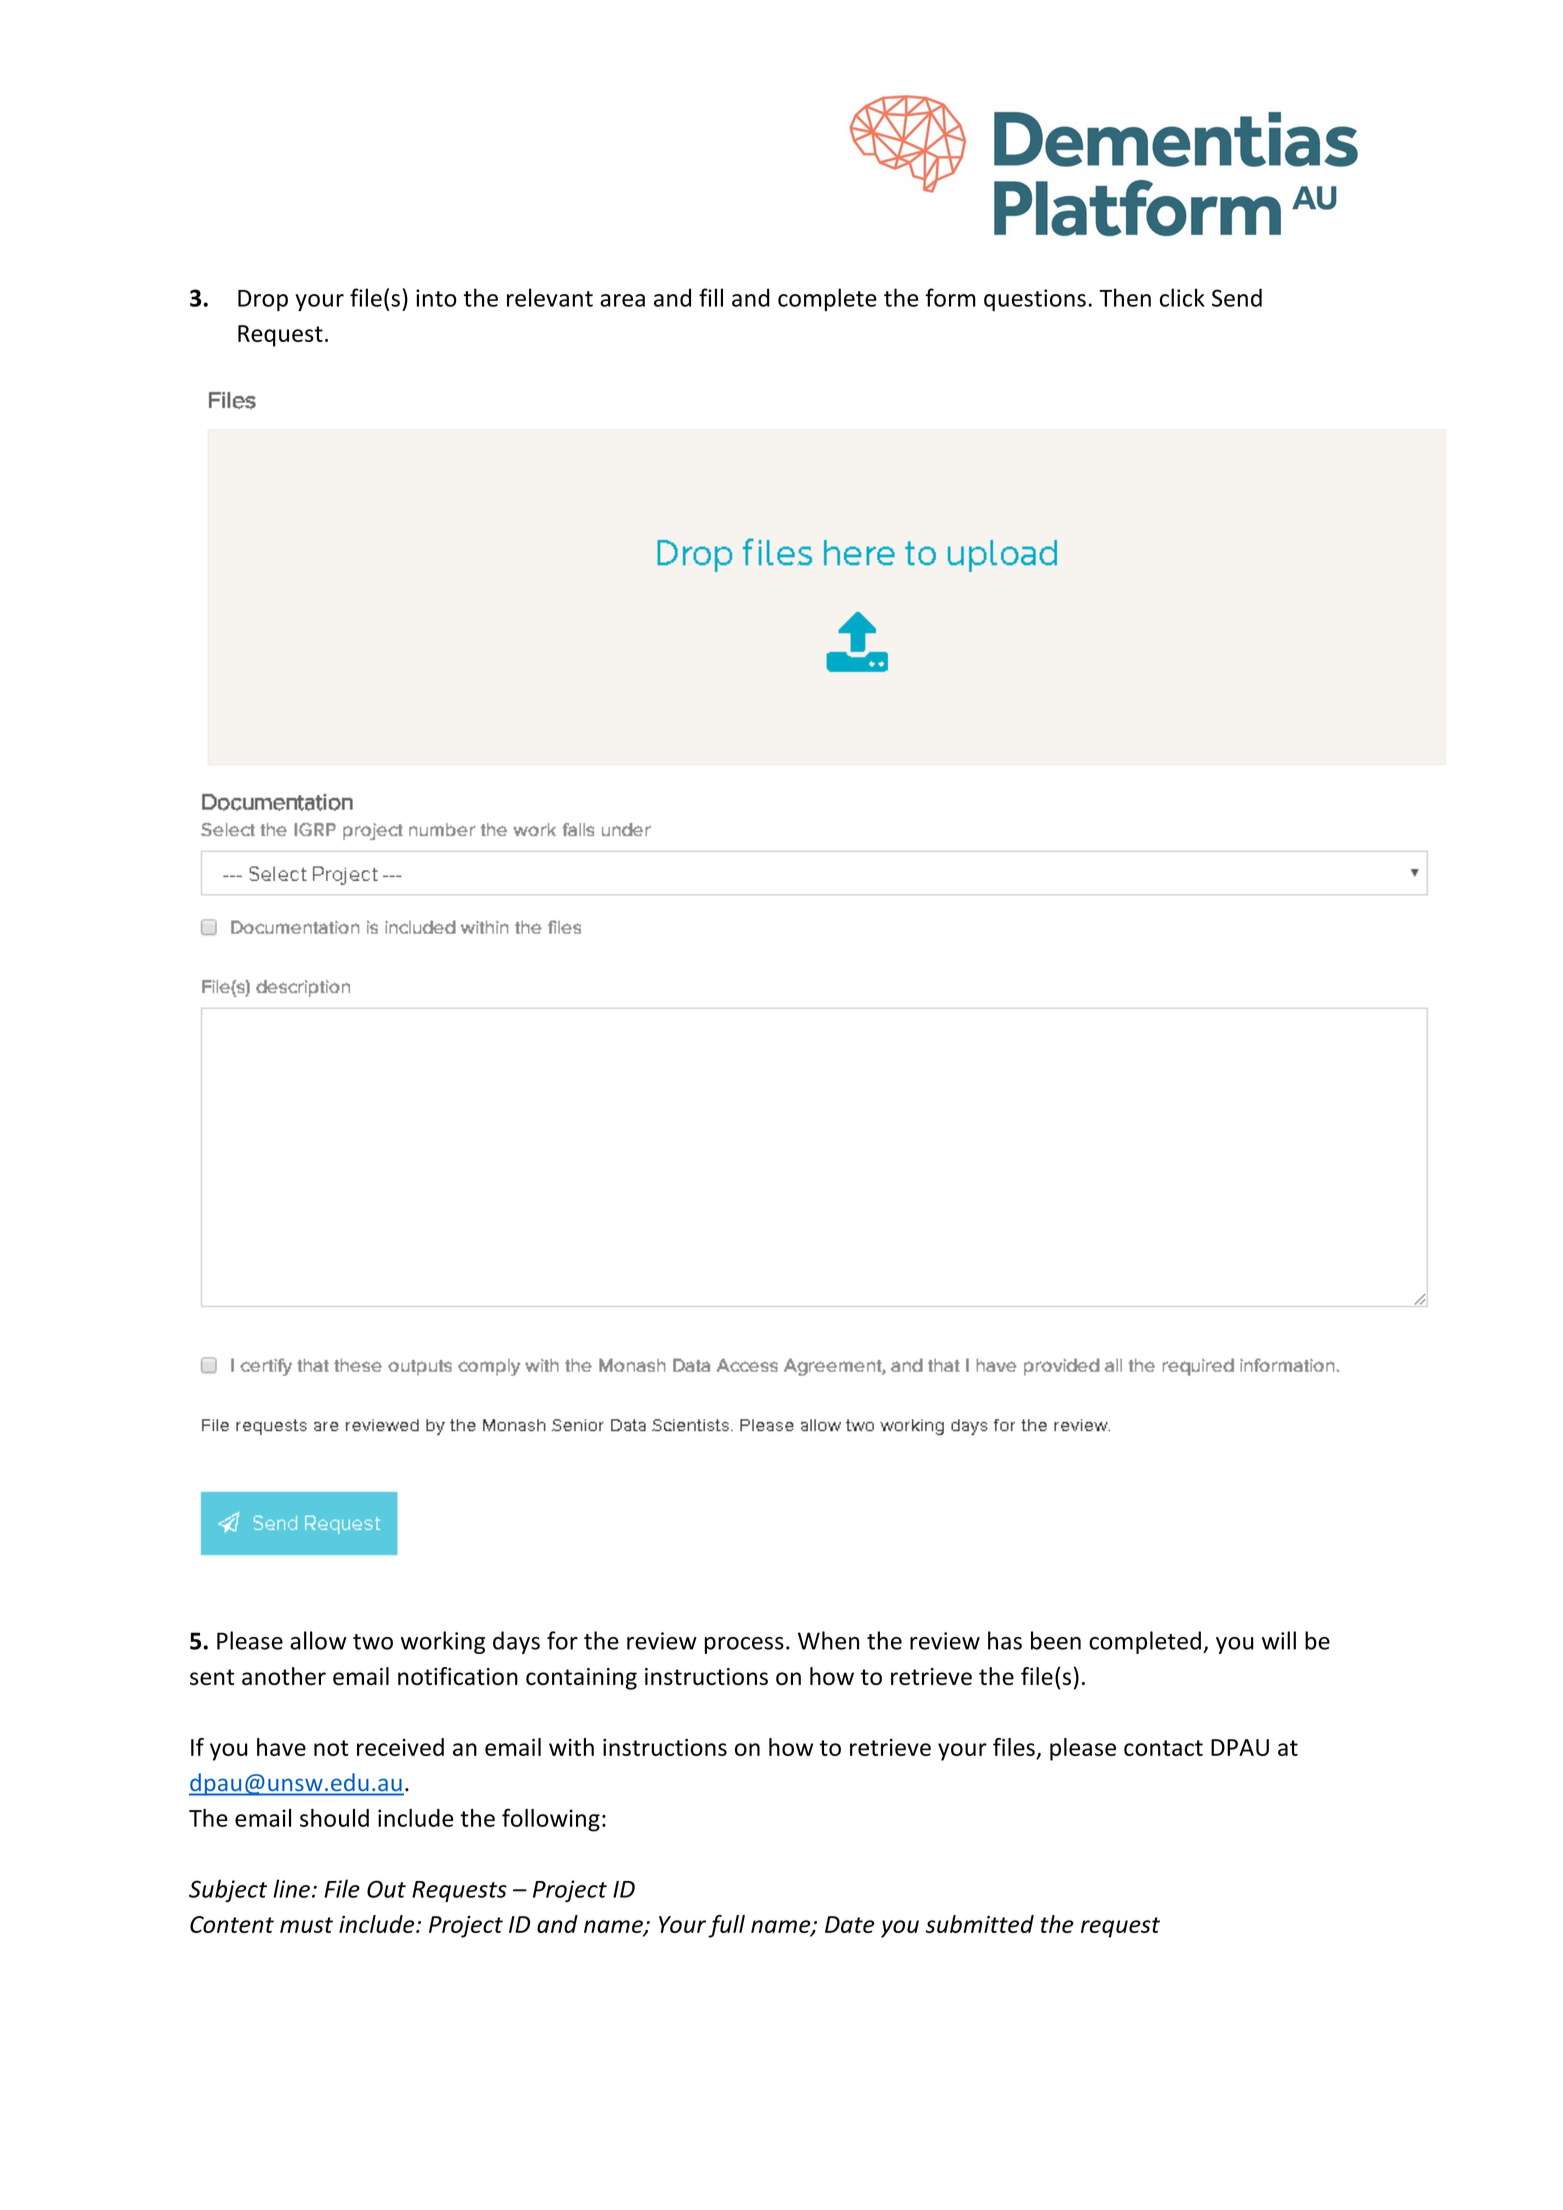  I want to click on When, so click(828, 1640).
